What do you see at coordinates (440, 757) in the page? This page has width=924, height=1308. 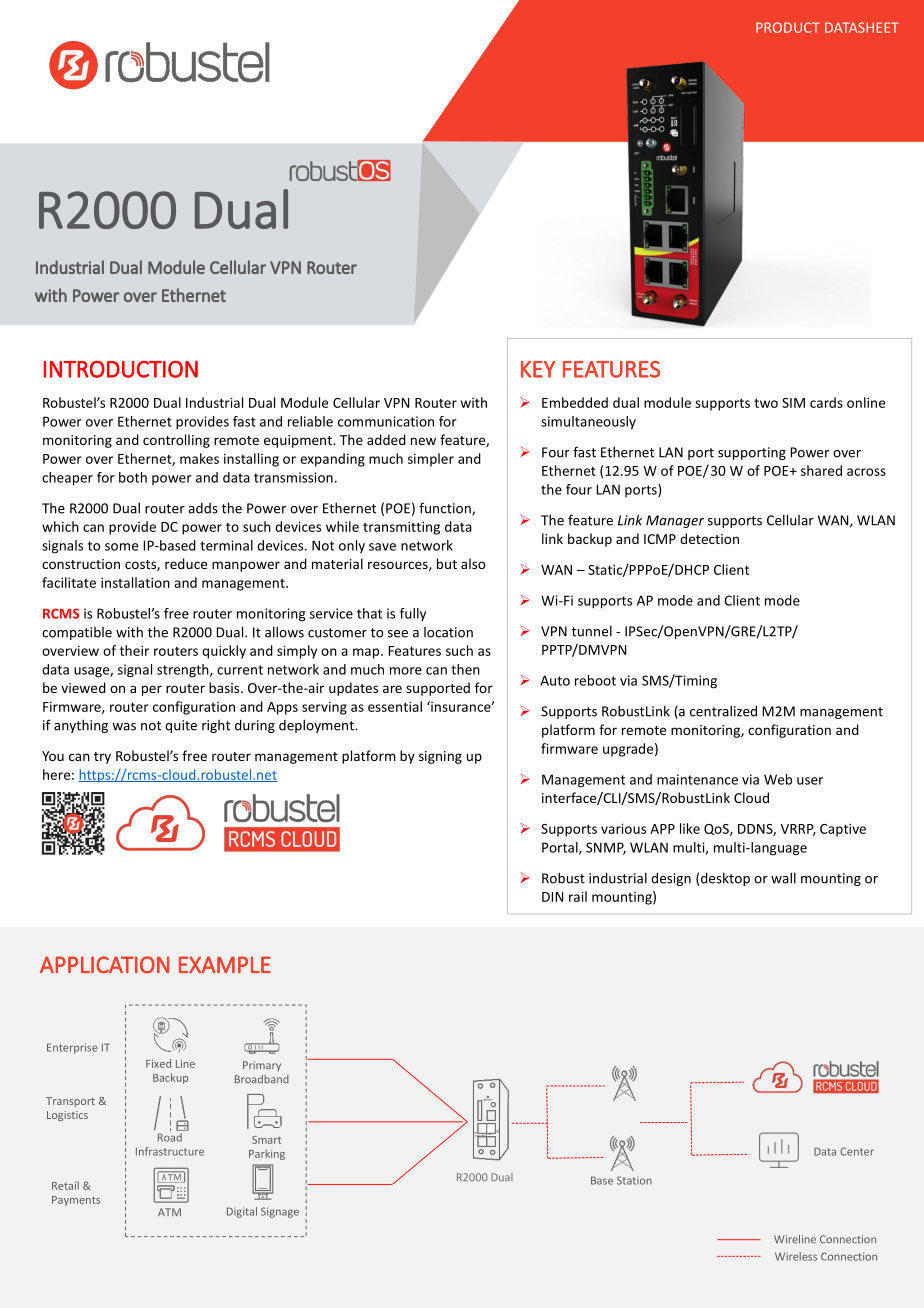 I see `signing` at bounding box center [440, 757].
